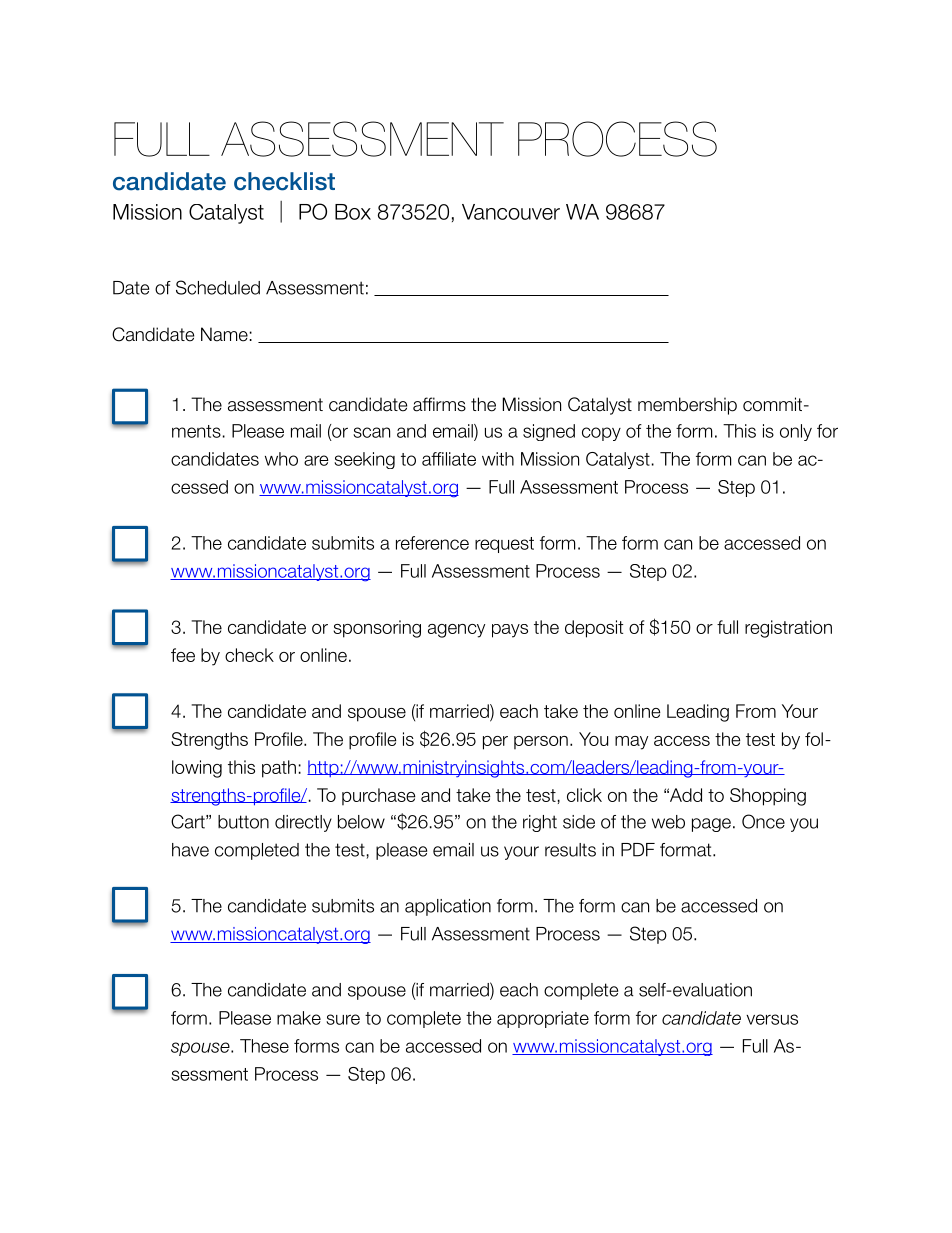 The width and height of the page is (952, 1233). Describe the element at coordinates (543, 1019) in the page. I see `appropriate` at that location.
